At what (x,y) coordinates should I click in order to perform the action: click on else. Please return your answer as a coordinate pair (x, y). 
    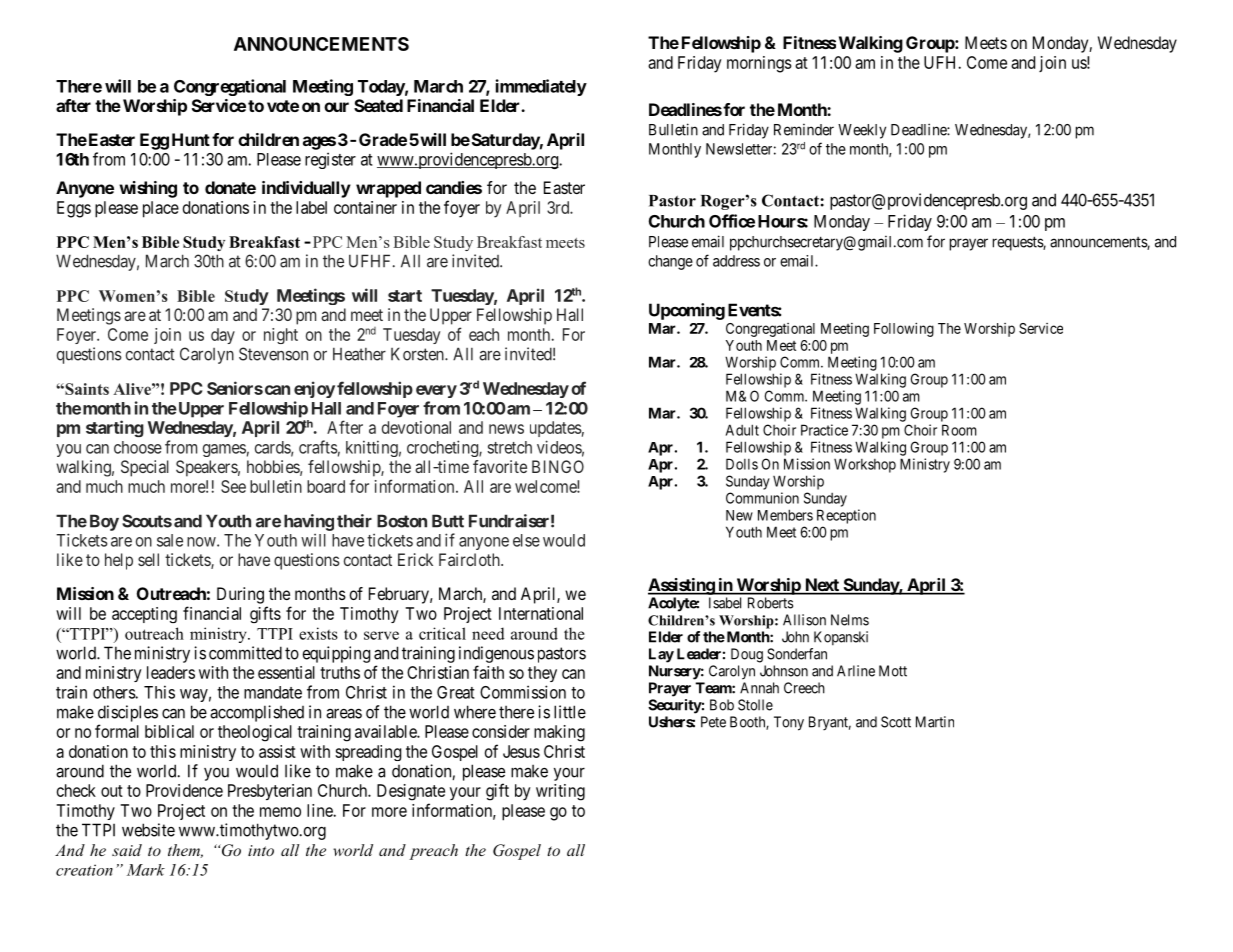
    Looking at the image, I should click on (526, 540).
